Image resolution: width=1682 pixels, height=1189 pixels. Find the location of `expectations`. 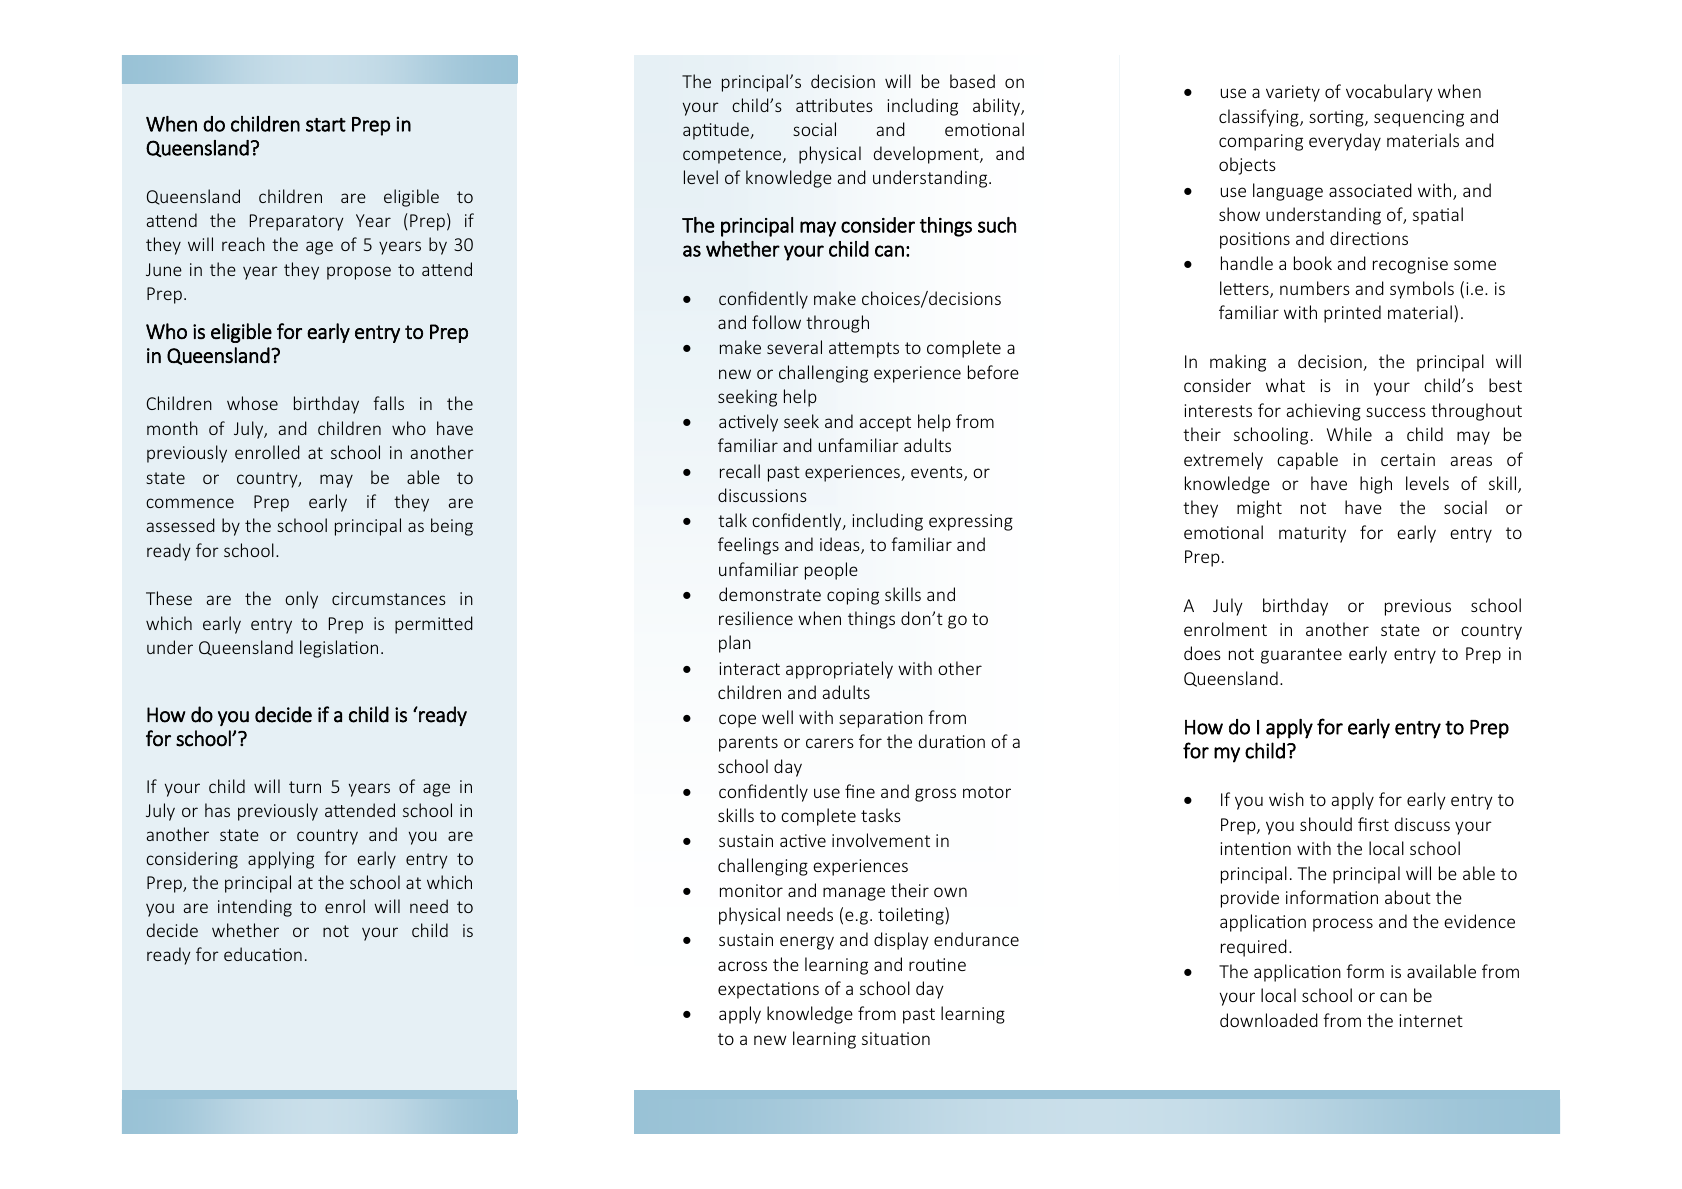

expectations is located at coordinates (768, 990).
